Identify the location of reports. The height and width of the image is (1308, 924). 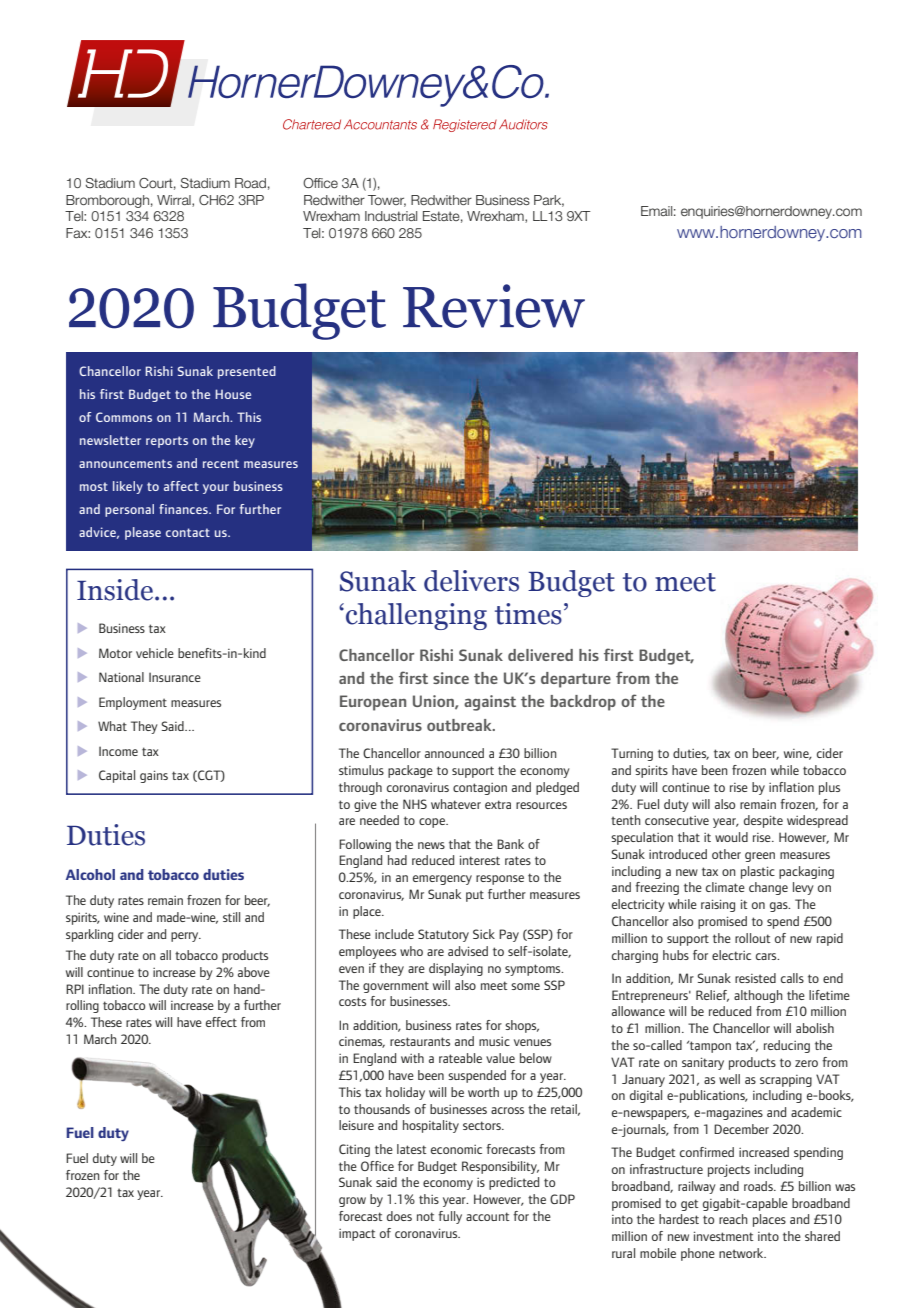
(167, 442).
